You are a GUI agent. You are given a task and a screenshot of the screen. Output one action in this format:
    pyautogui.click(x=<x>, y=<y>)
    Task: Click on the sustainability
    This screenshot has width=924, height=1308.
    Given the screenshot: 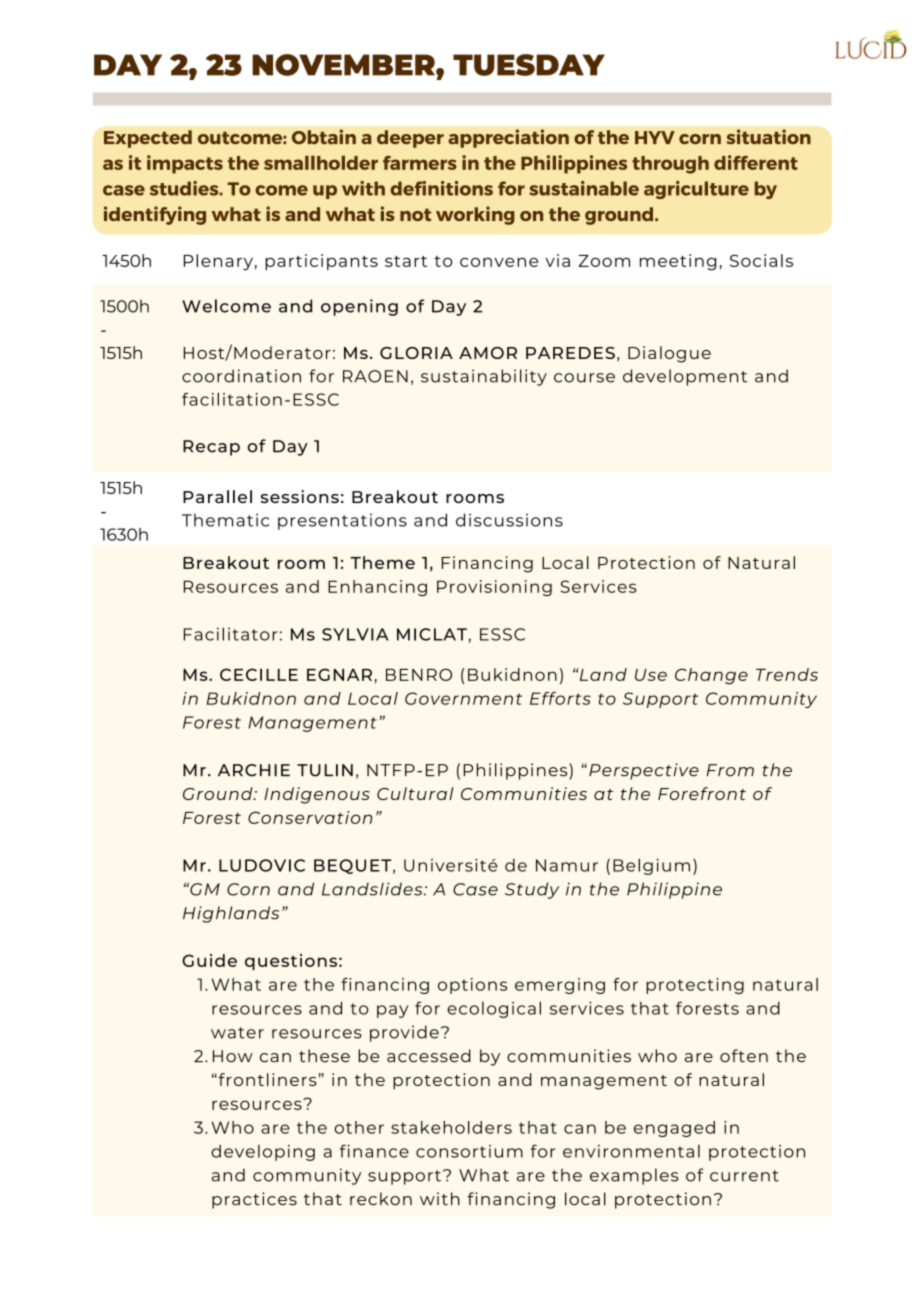 What is the action you would take?
    pyautogui.click(x=484, y=377)
